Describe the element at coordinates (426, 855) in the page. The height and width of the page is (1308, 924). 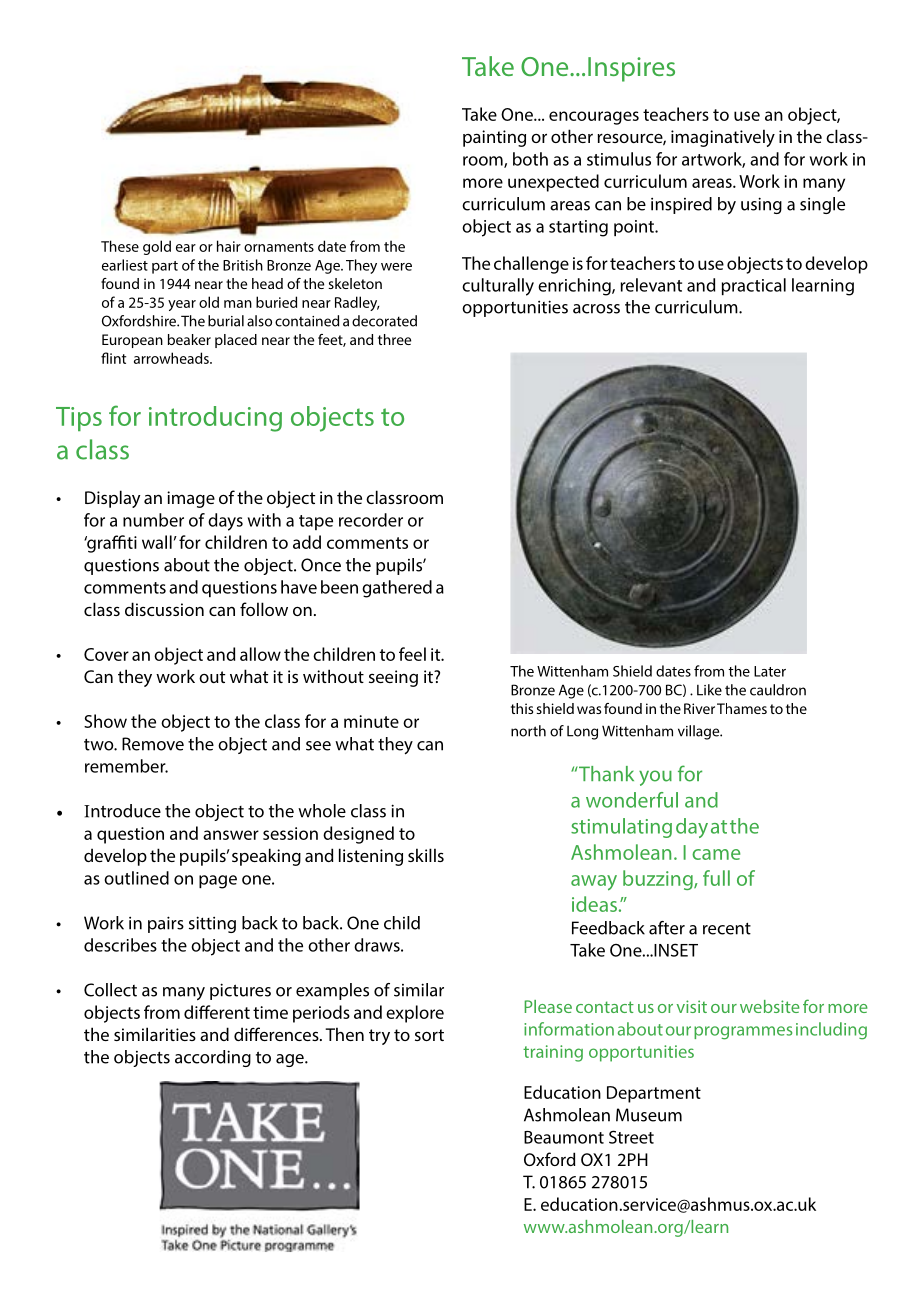
I see `skills` at that location.
